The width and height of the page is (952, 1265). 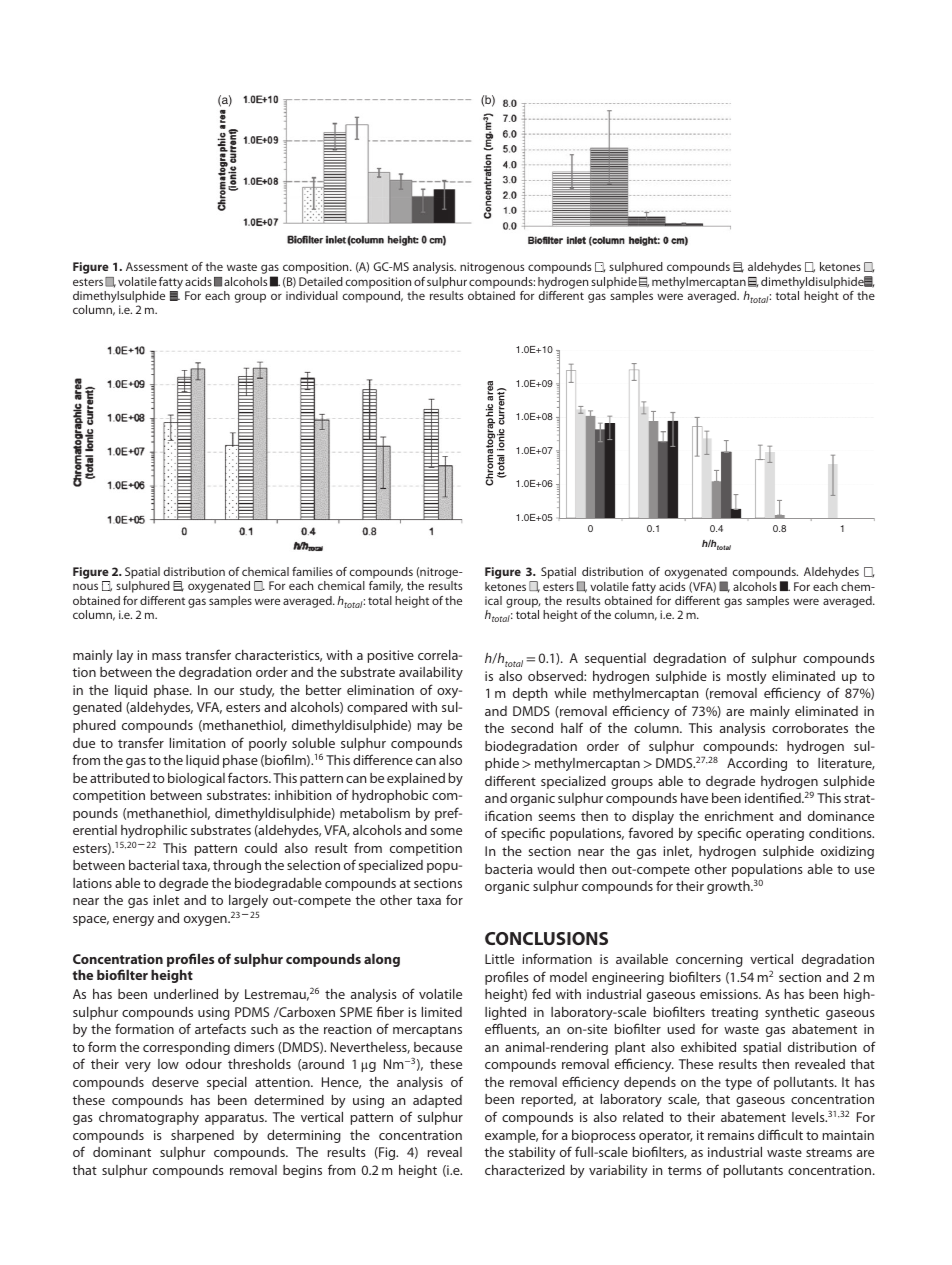 What do you see at coordinates (446, 831) in the page?
I see `some` at bounding box center [446, 831].
